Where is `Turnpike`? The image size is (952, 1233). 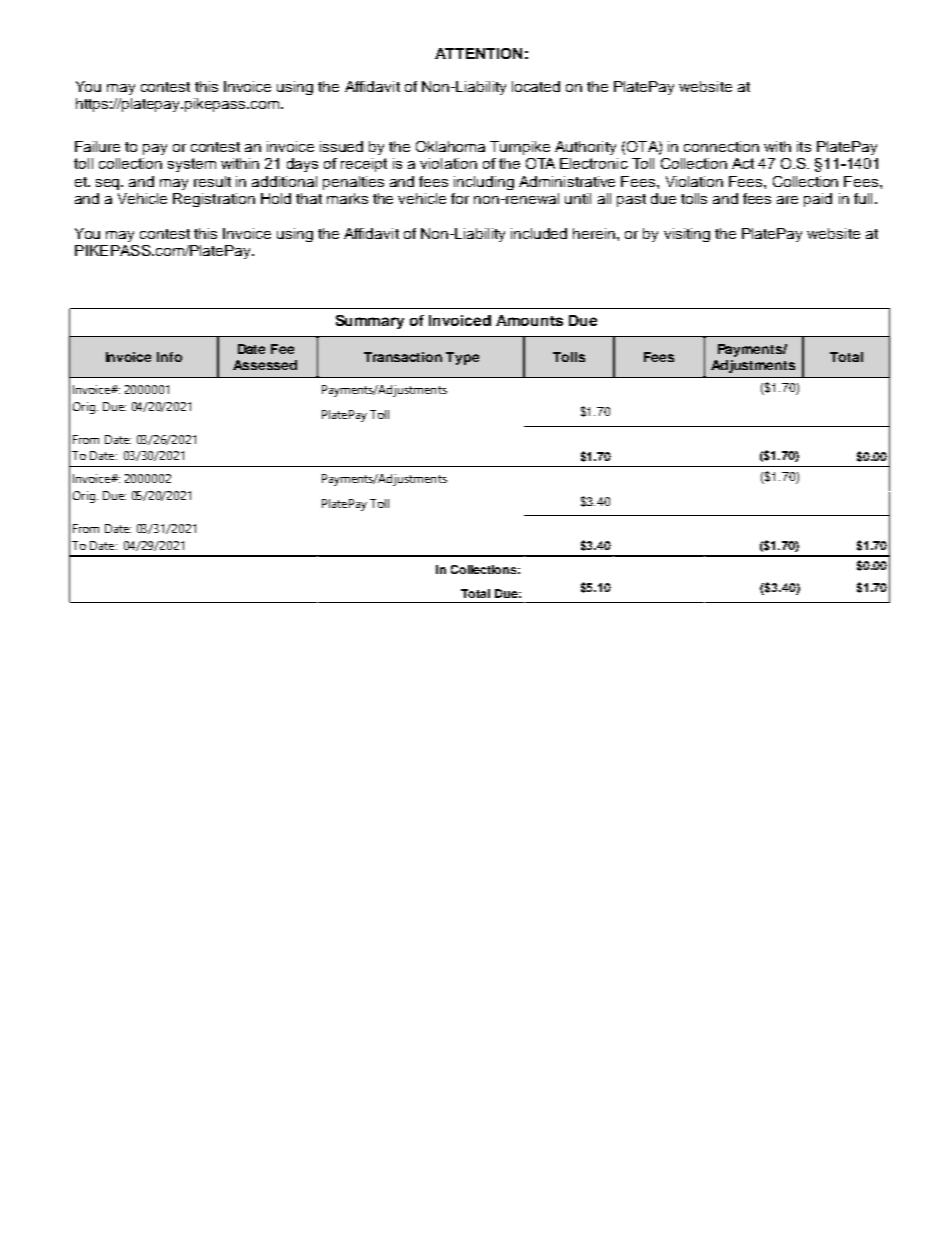
Turnpike is located at coordinates (520, 148).
